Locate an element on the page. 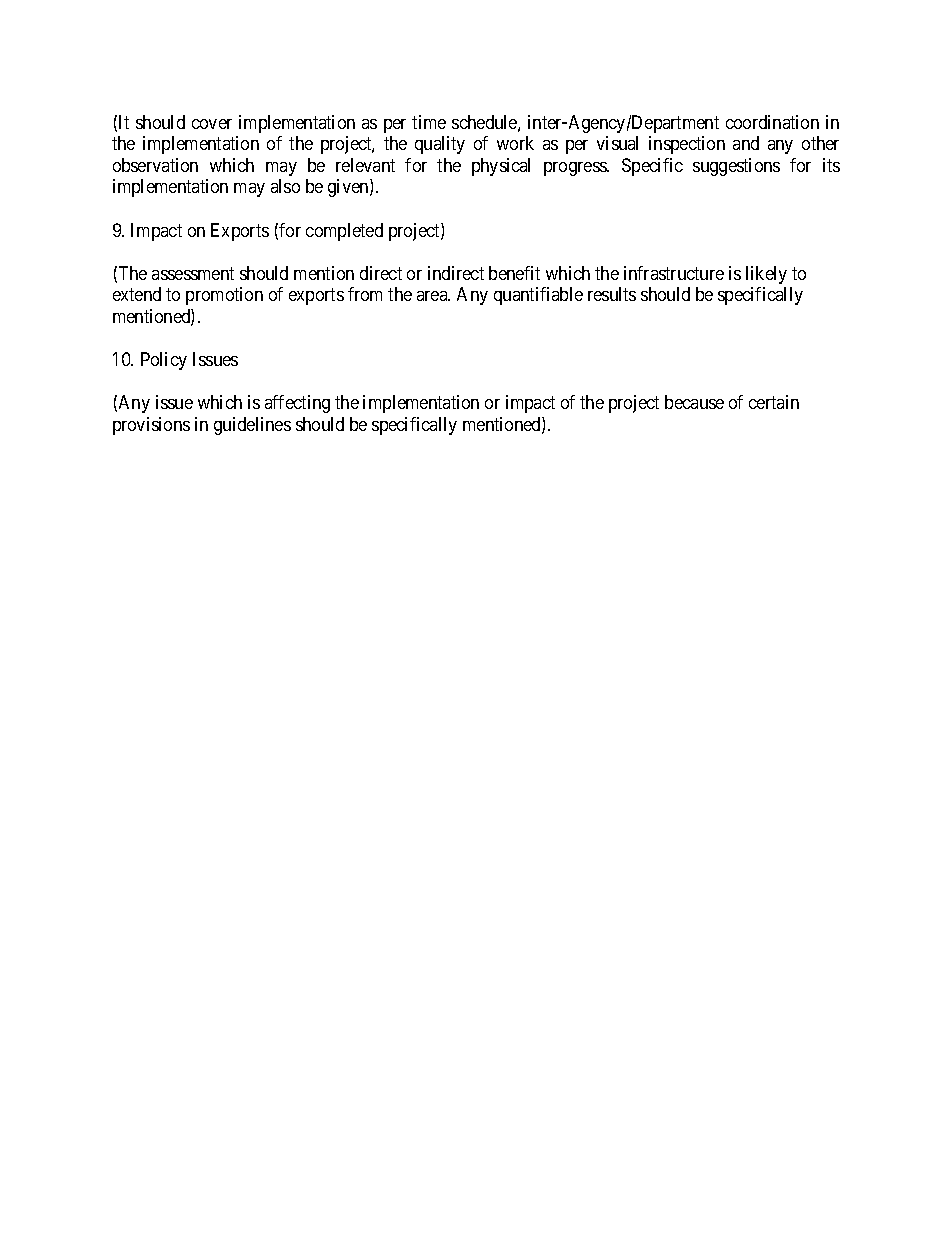  physical is located at coordinates (501, 167).
